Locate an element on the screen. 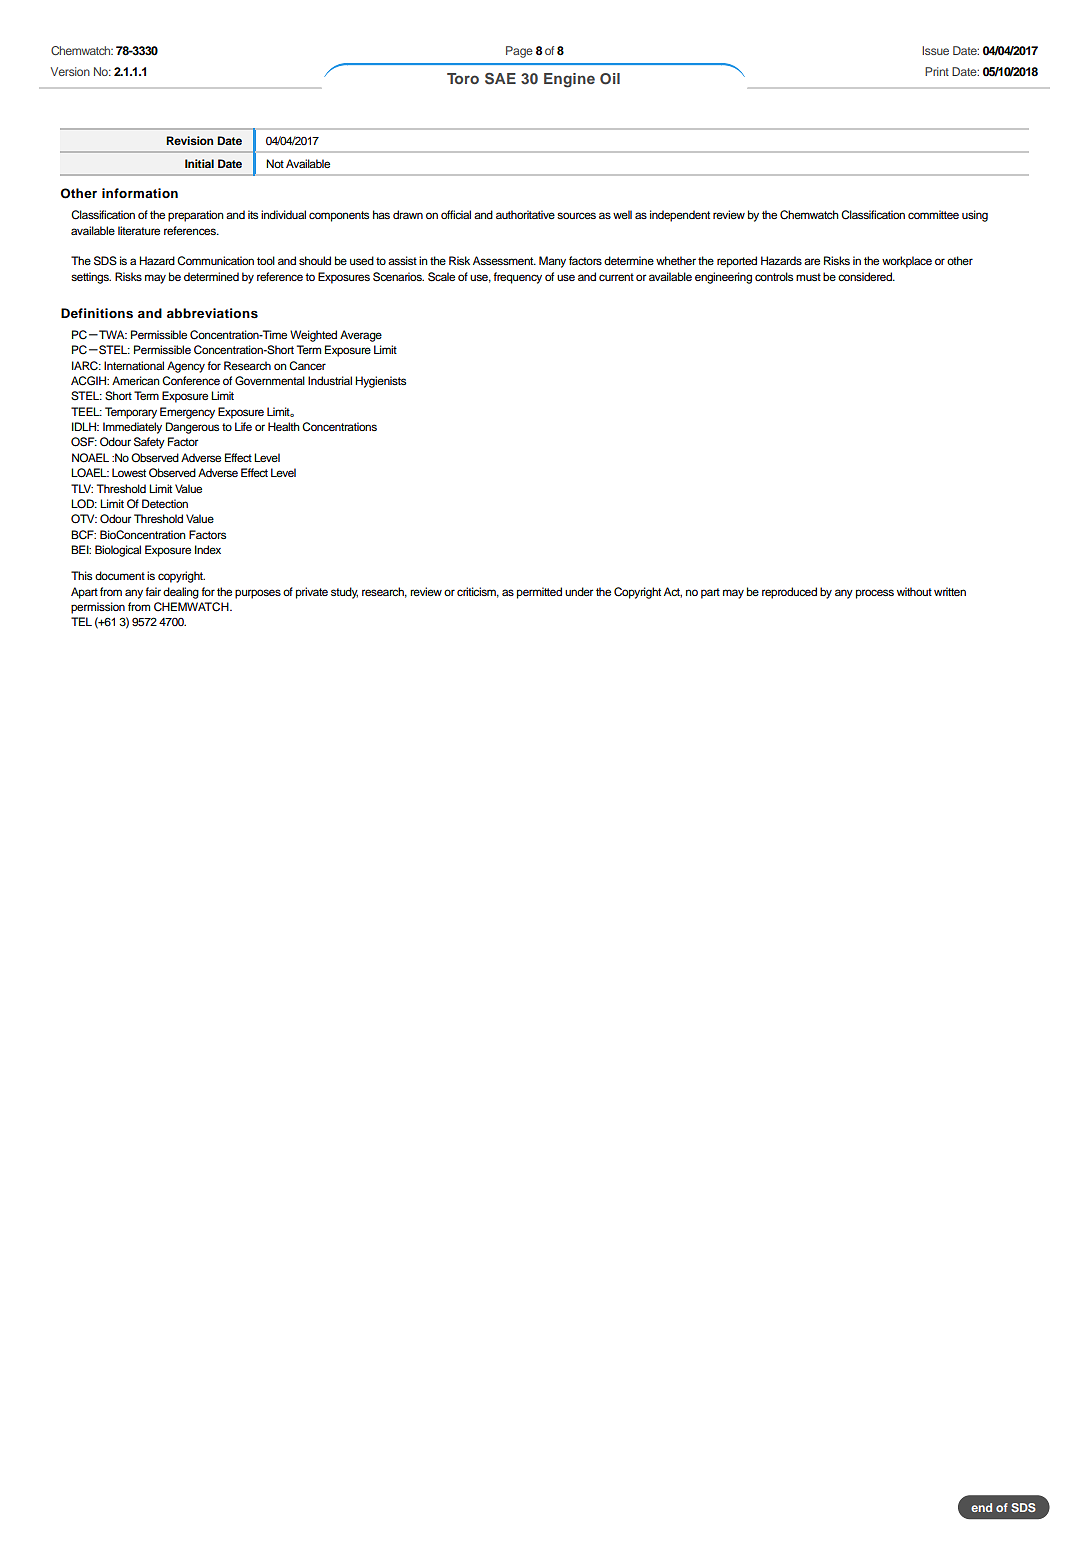 The height and width of the screenshot is (1541, 1089). SAE is located at coordinates (500, 79).
